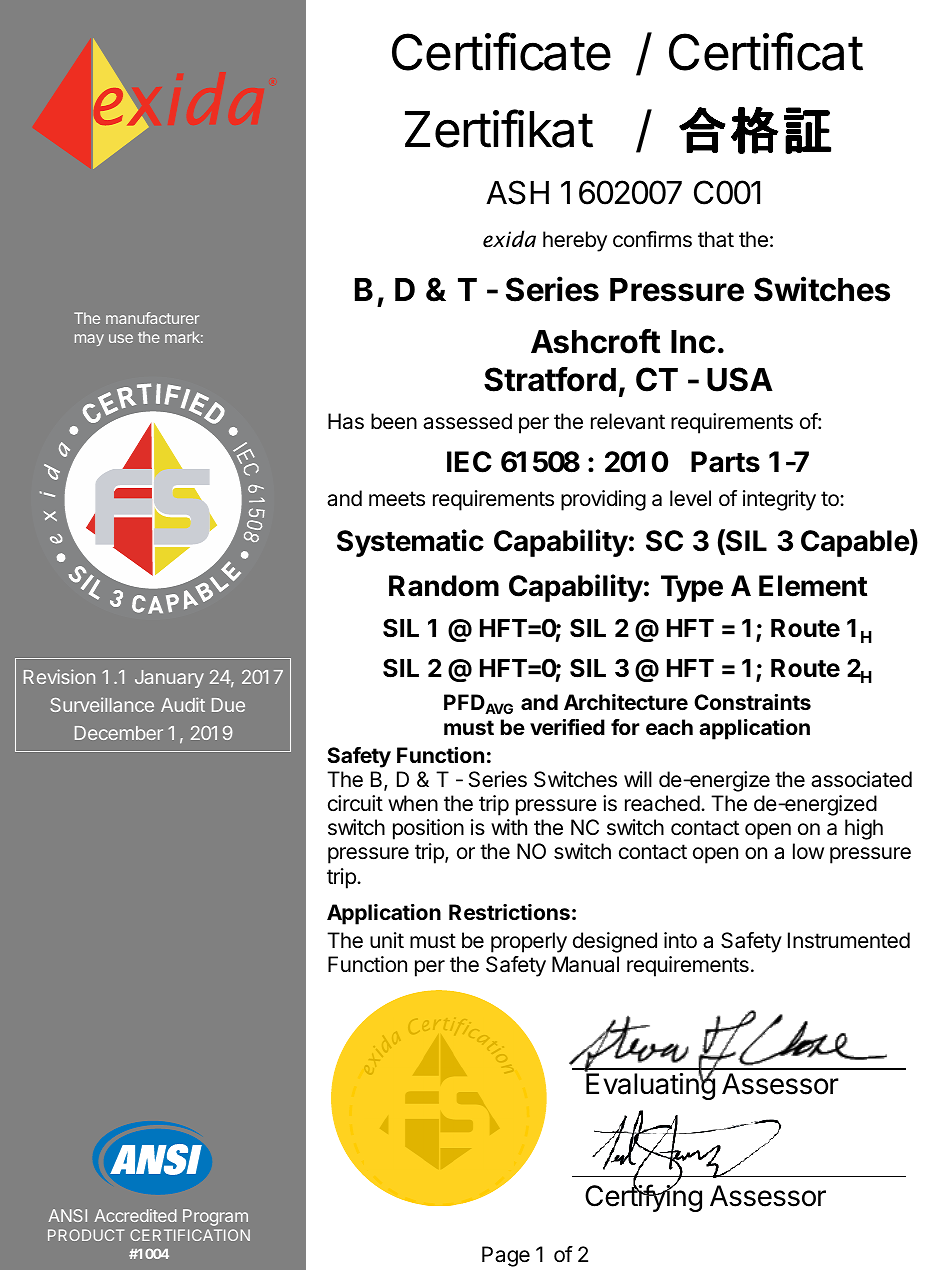  I want to click on December, so click(119, 733).
